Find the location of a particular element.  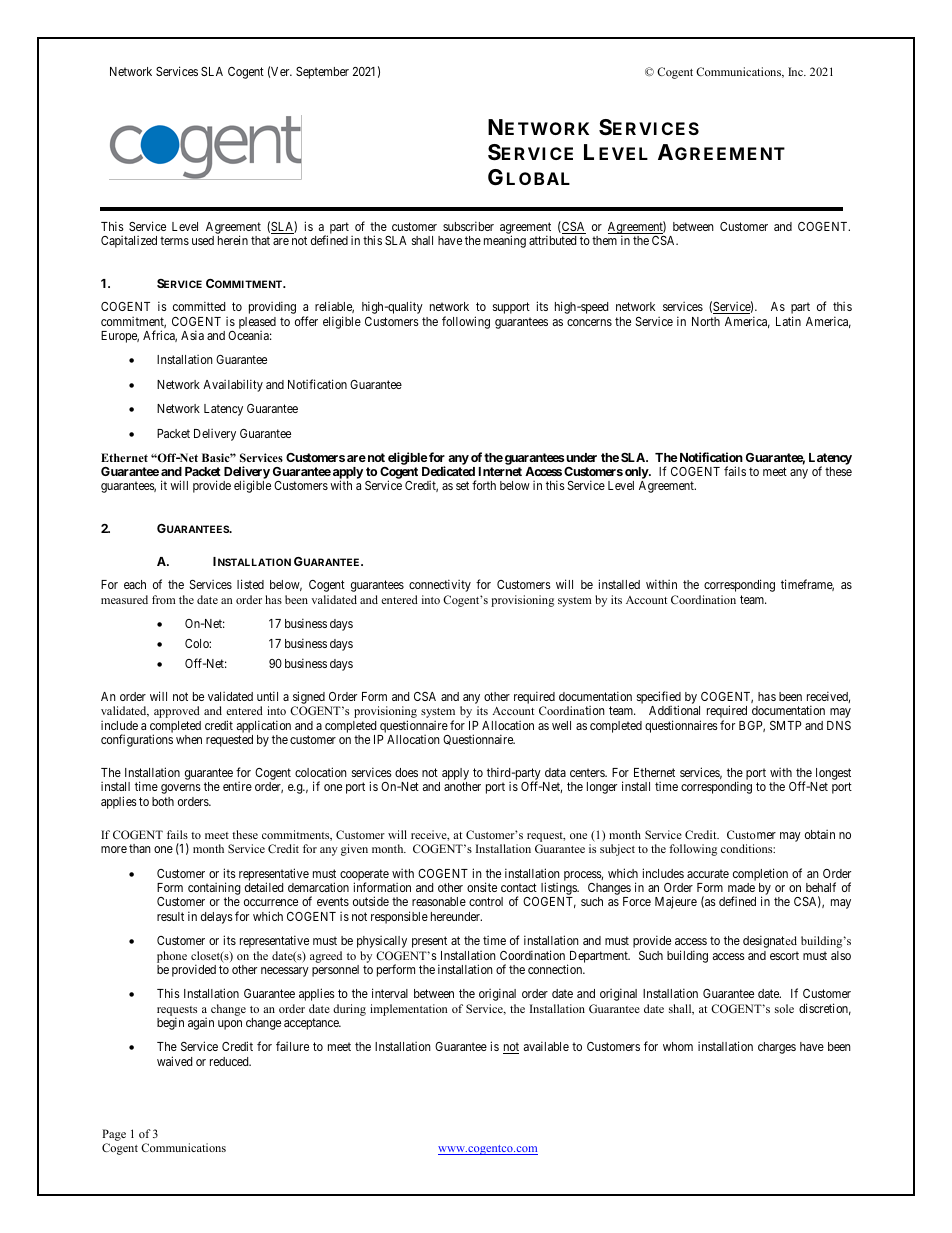

Latin is located at coordinates (788, 321).
